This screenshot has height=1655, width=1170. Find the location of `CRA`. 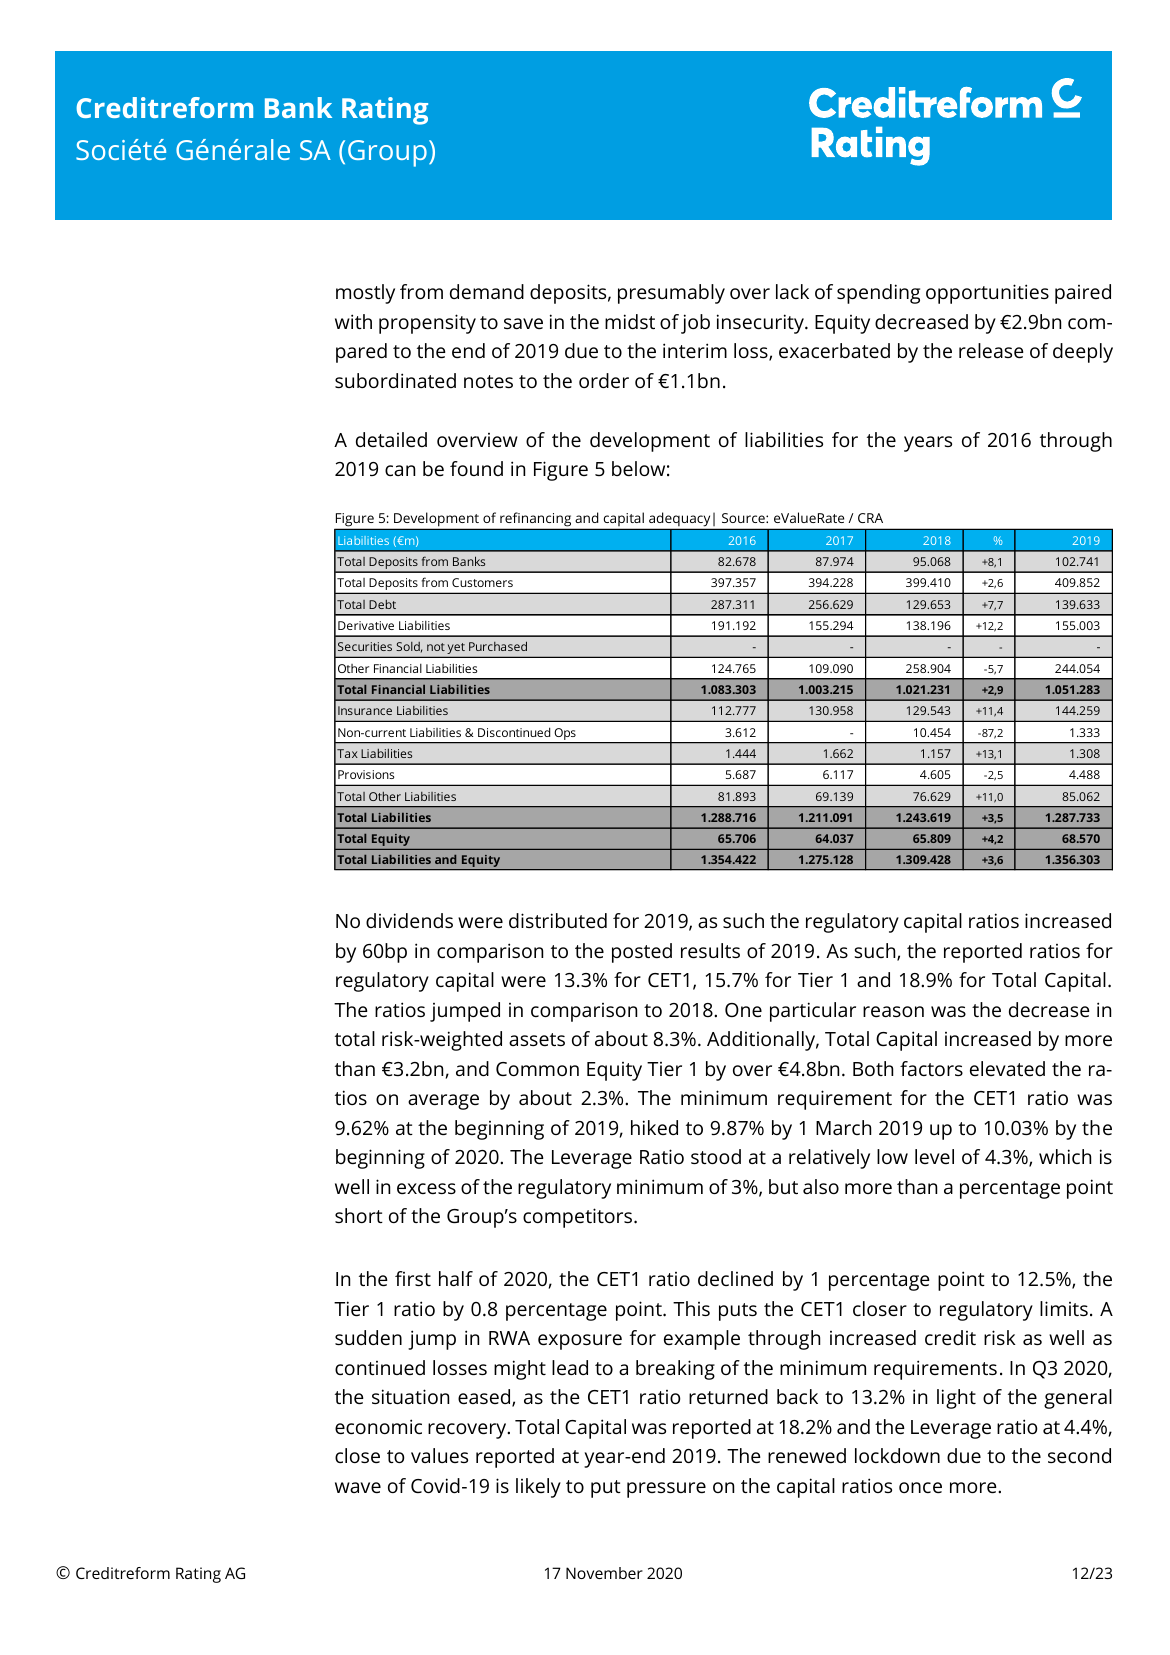

CRA is located at coordinates (870, 518).
